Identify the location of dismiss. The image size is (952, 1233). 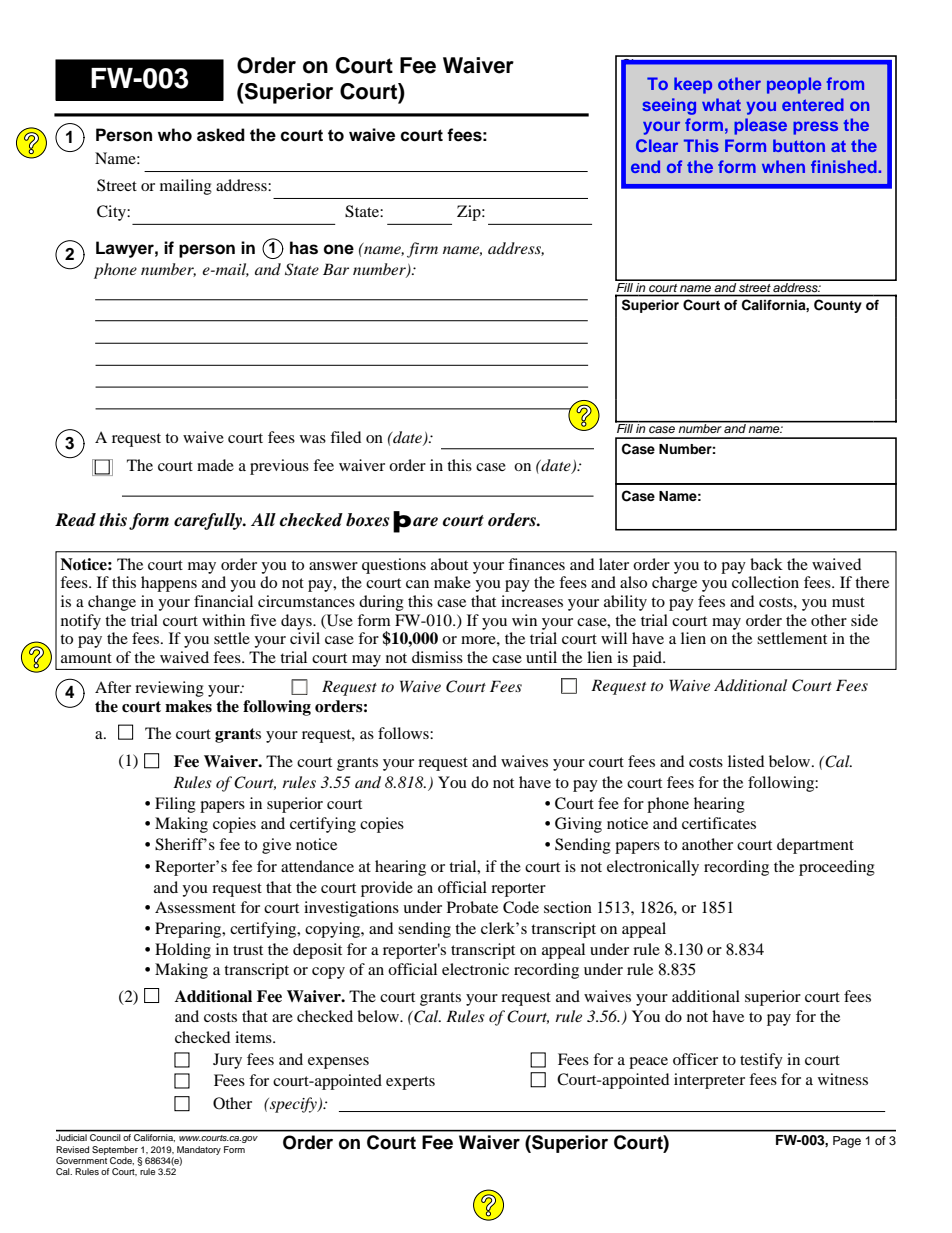
(437, 657).
